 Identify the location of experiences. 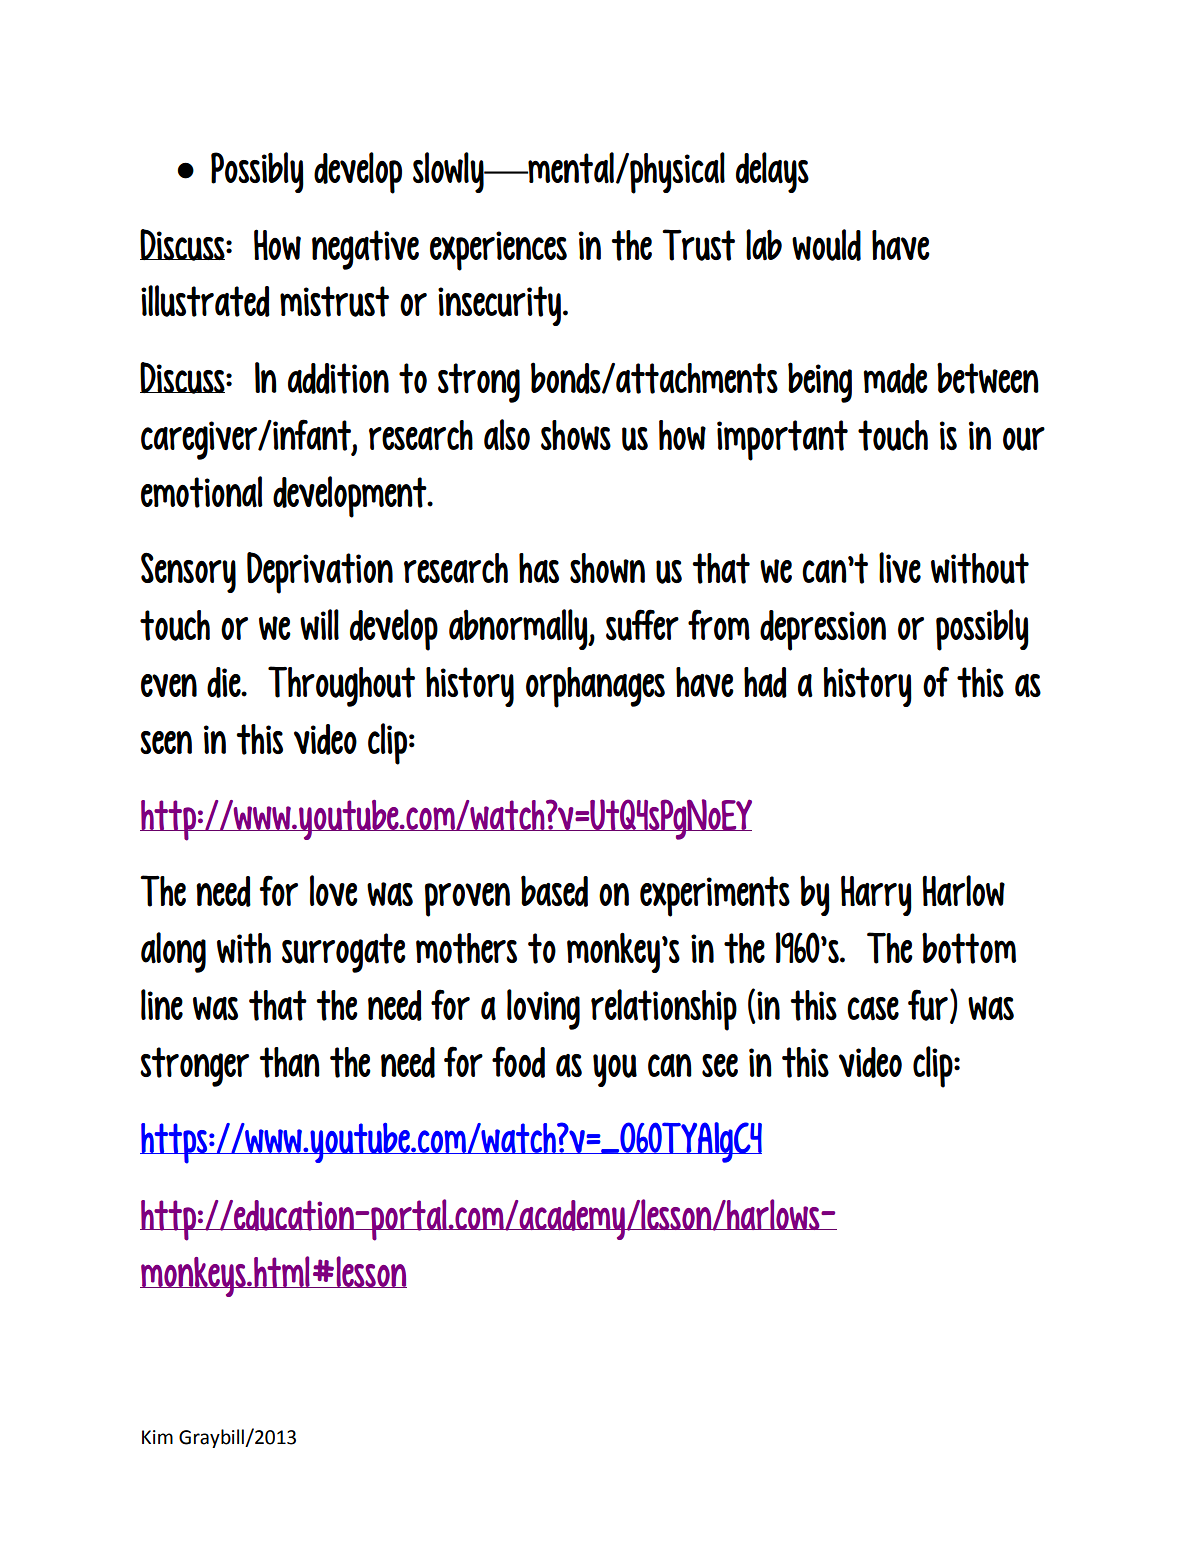
(498, 251).
